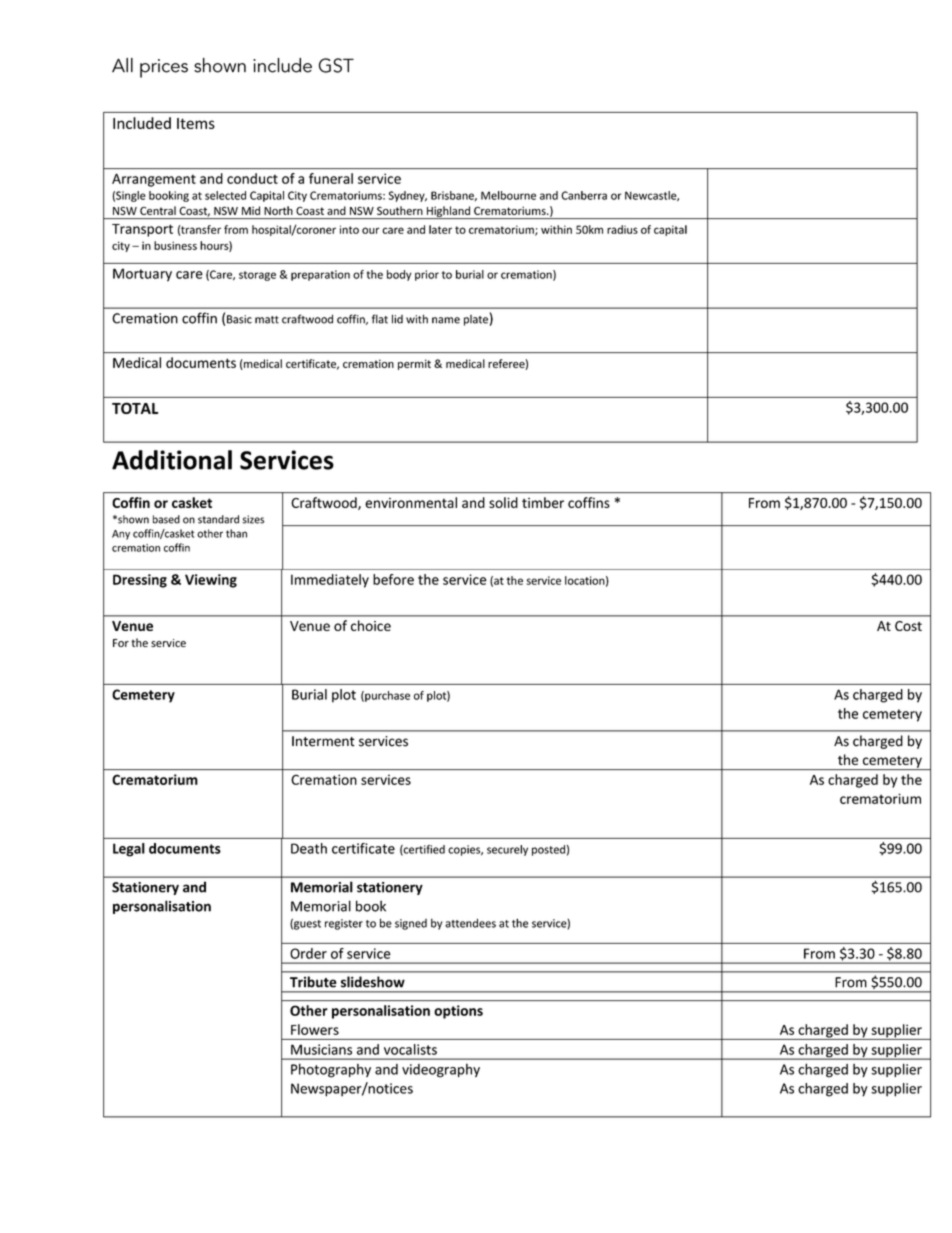 The height and width of the image is (1233, 952). I want to click on options, so click(458, 1012).
